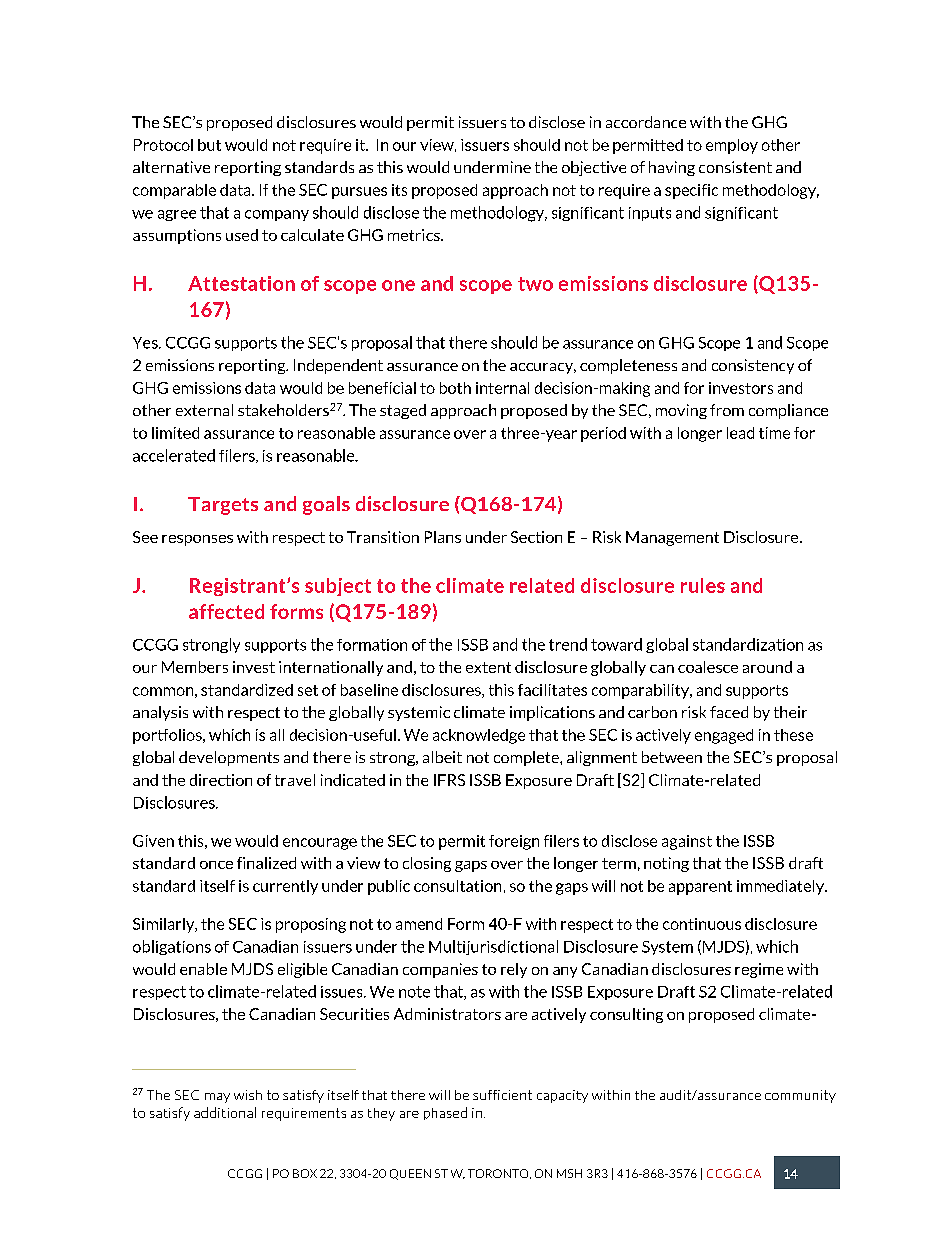 This page has height=1233, width=952. What do you see at coordinates (687, 842) in the page?
I see `against` at bounding box center [687, 842].
